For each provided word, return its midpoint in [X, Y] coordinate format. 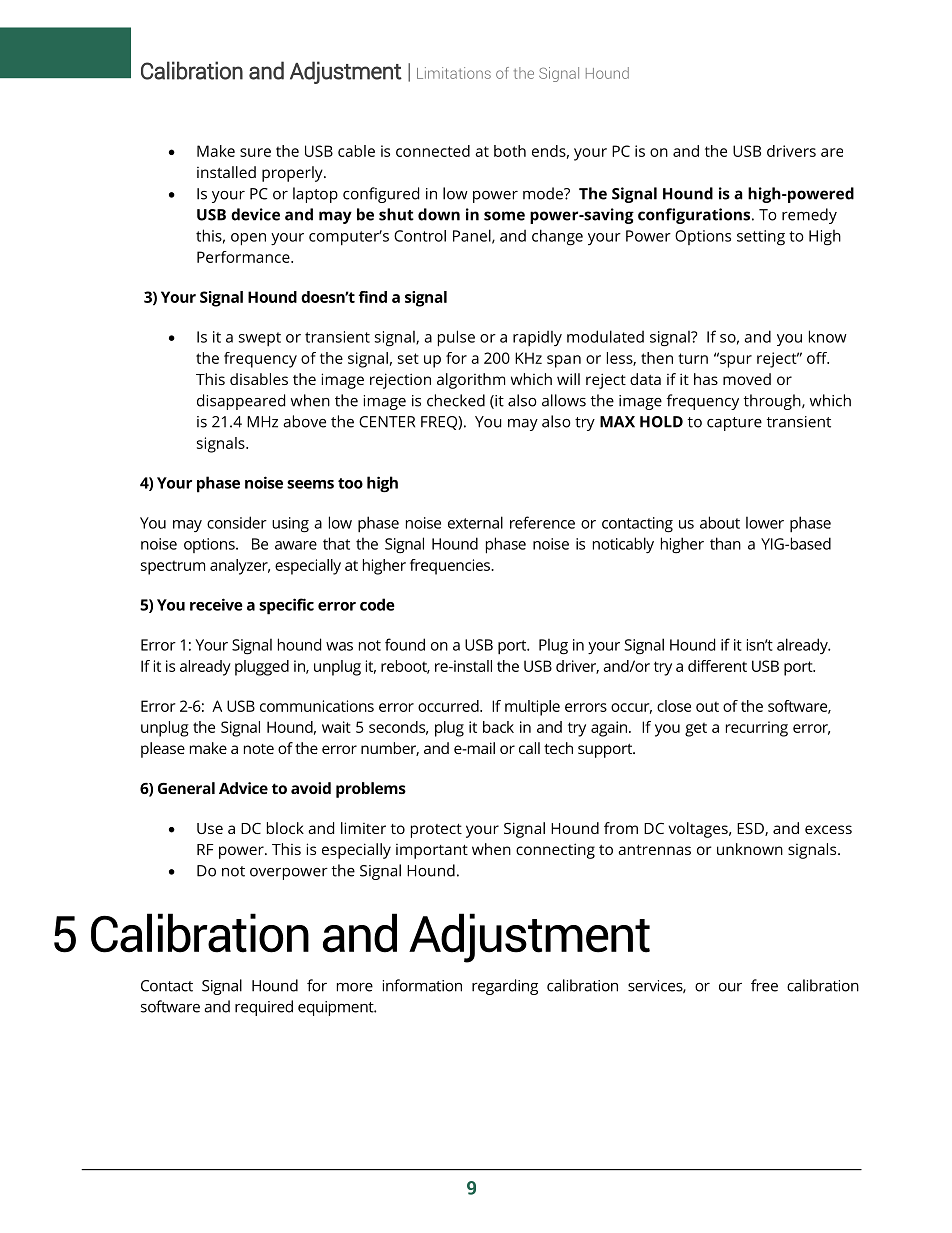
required [264, 1008]
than [725, 543]
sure [255, 152]
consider [237, 522]
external [475, 522]
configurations [695, 216]
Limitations [454, 73]
